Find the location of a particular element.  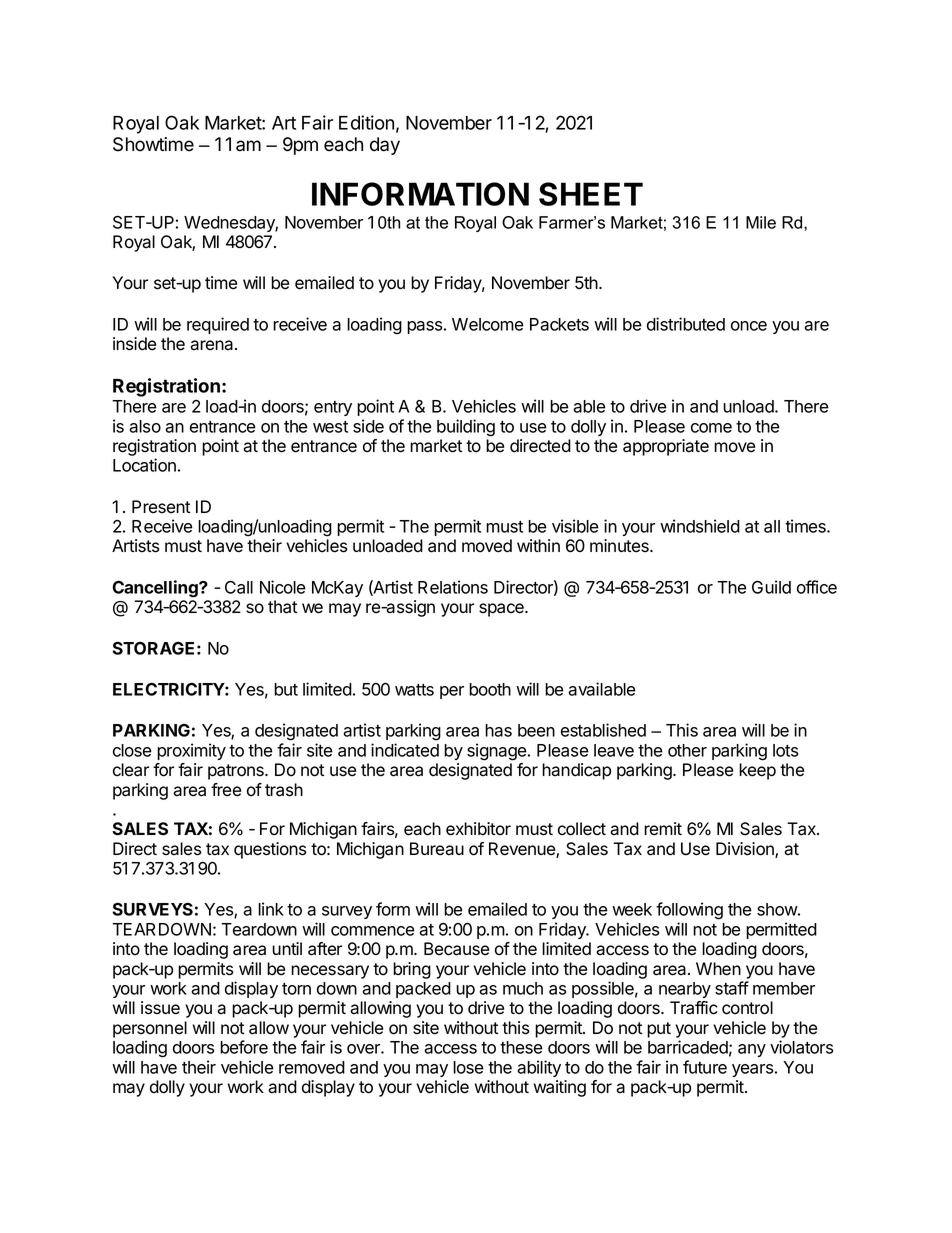

before is located at coordinates (244, 1047).
